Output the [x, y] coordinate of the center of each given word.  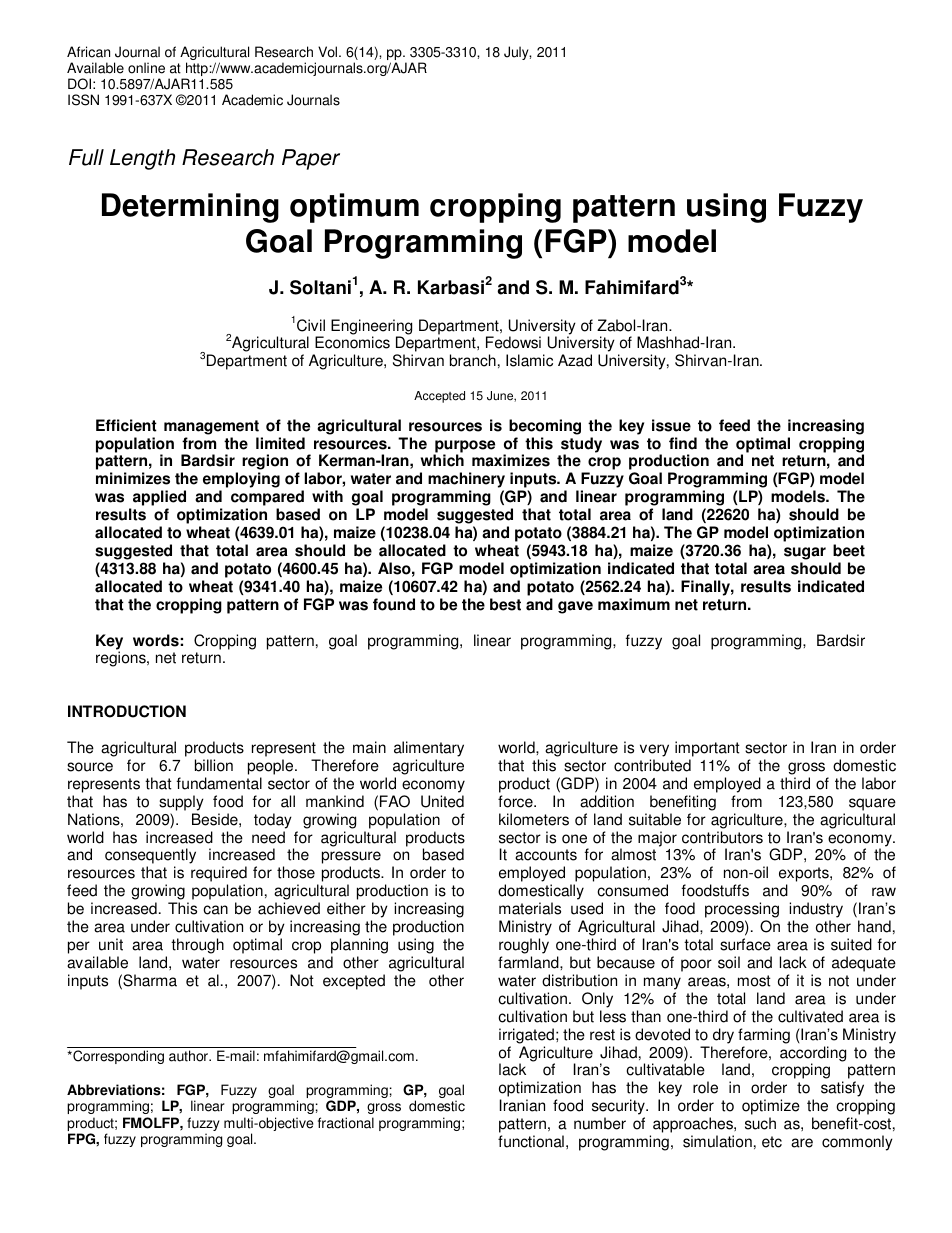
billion [214, 765]
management [211, 427]
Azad [575, 360]
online [146, 68]
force [516, 801]
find [683, 443]
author [189, 1056]
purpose [464, 447]
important [707, 749]
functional [531, 1141]
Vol [329, 52]
